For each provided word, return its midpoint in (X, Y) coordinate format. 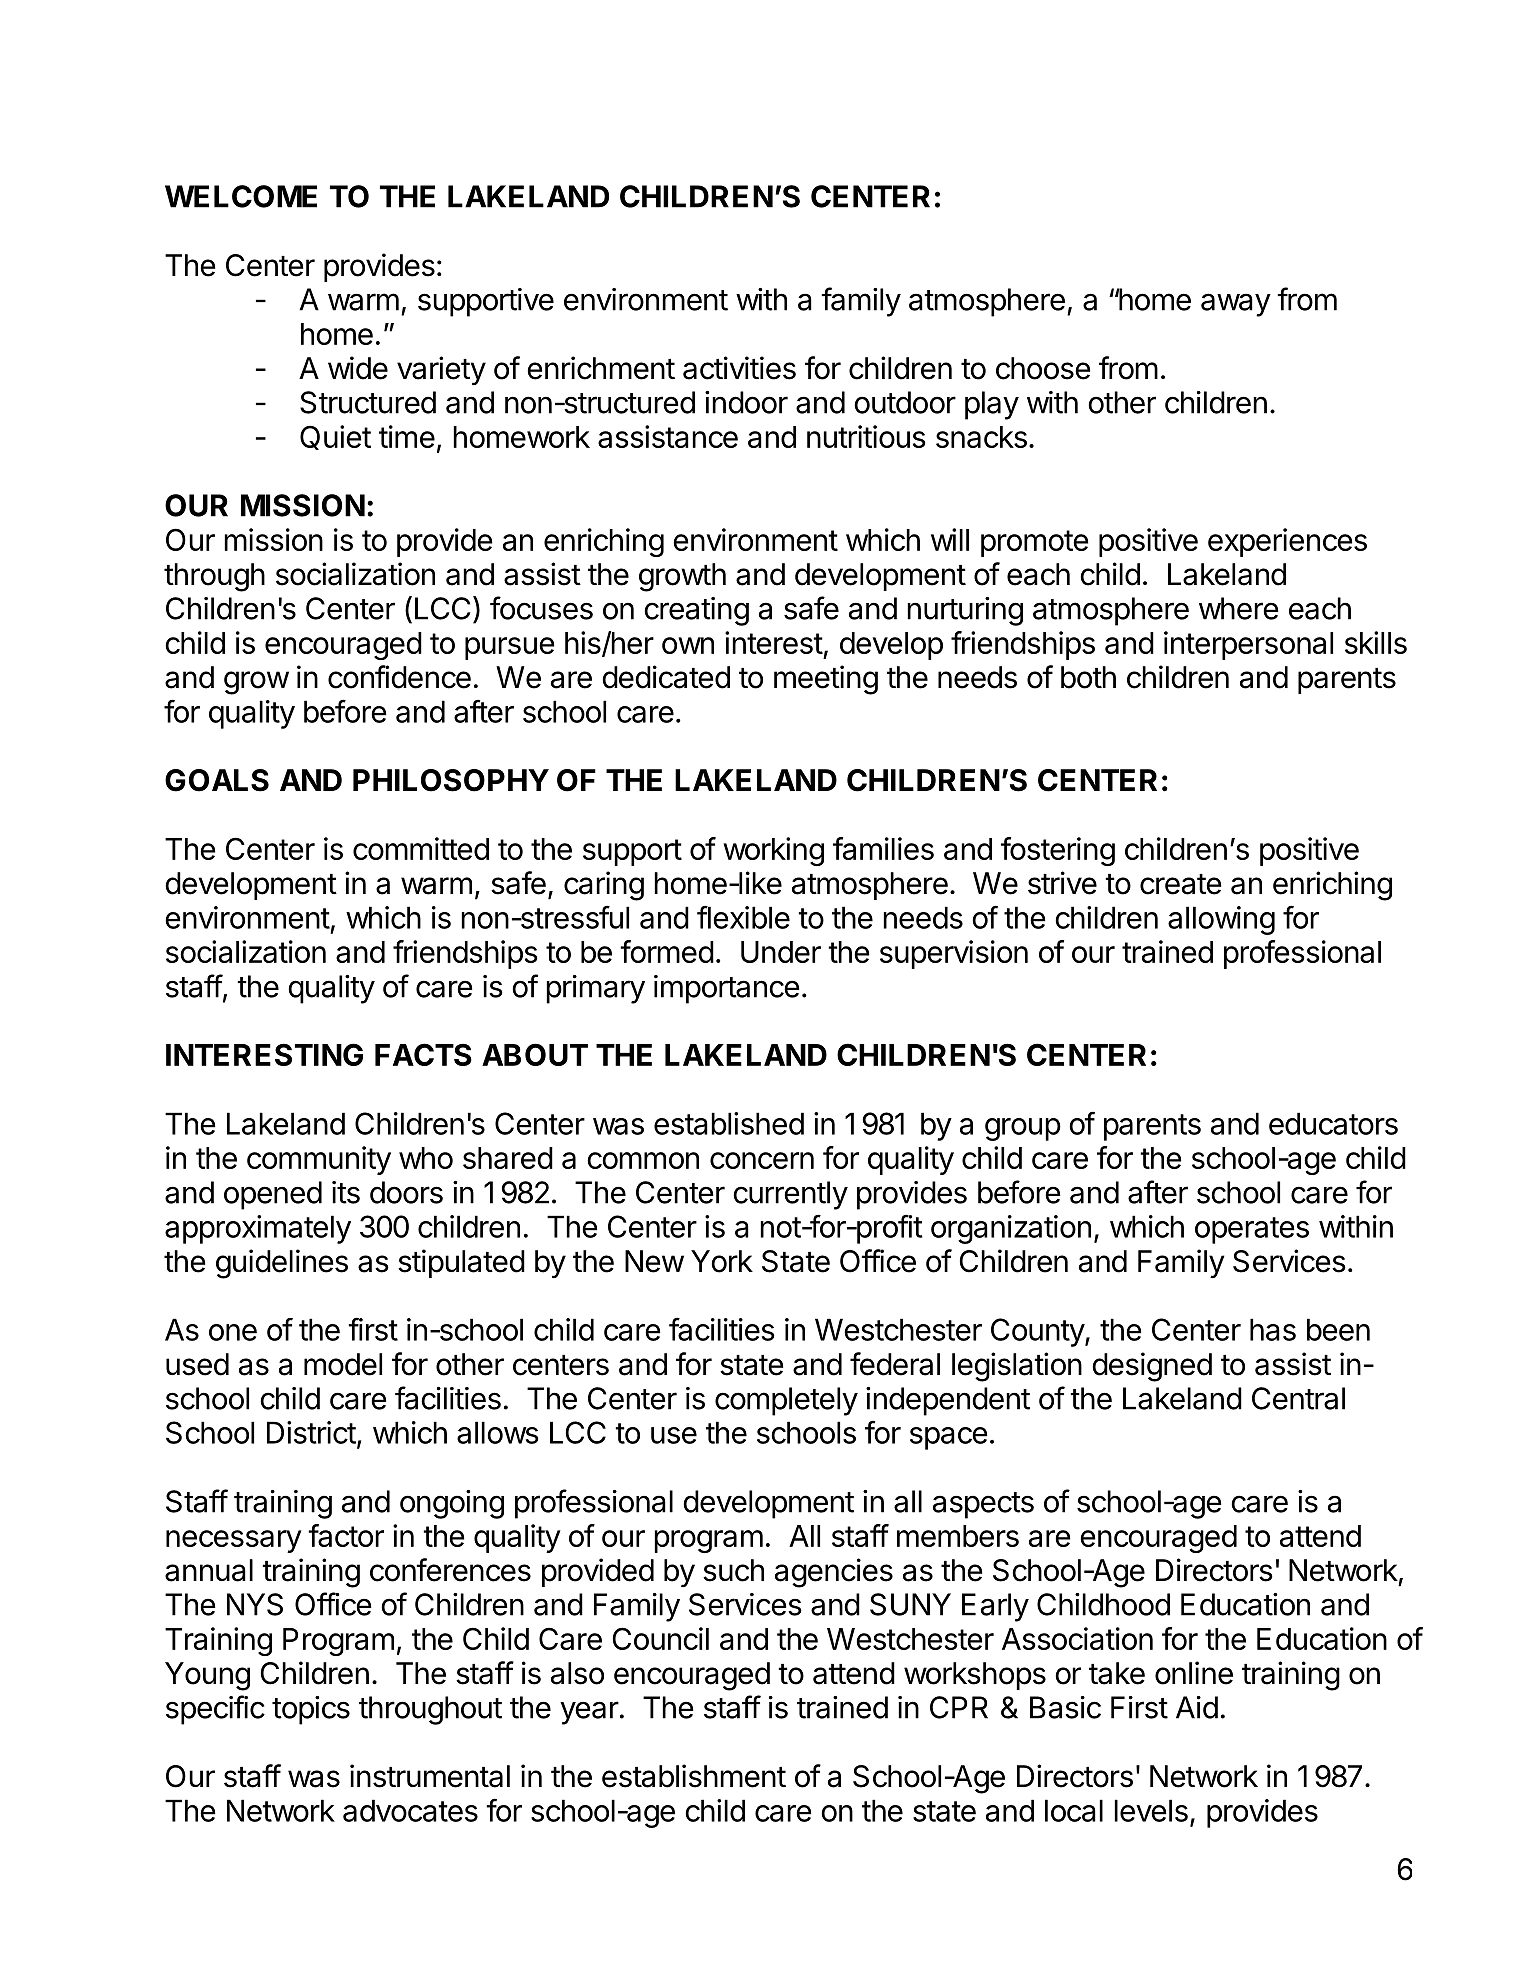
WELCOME (241, 196)
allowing (1221, 920)
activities (739, 368)
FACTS (423, 1054)
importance (727, 989)
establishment (694, 1776)
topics (311, 1710)
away (1236, 305)
